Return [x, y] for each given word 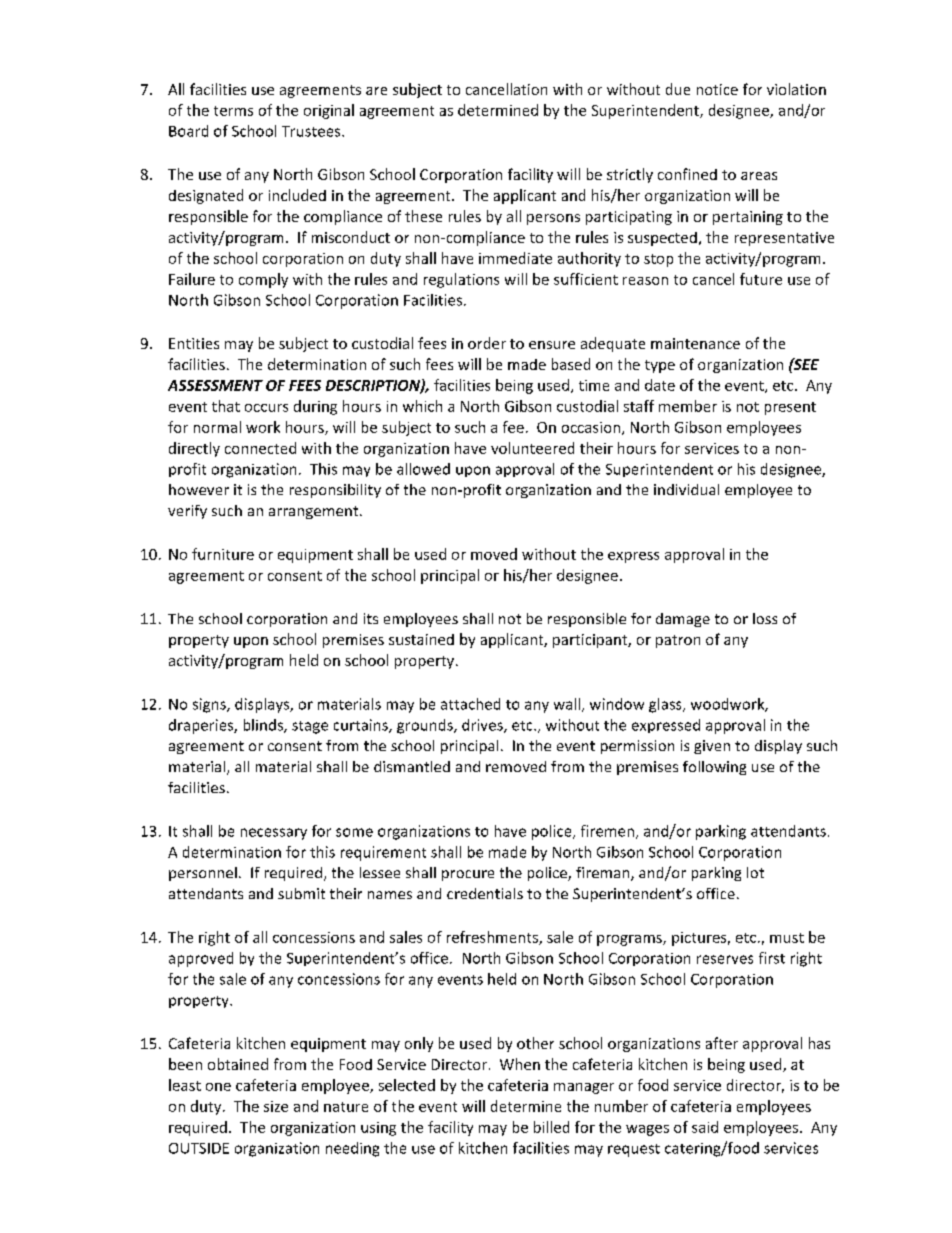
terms [233, 111]
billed [551, 1127]
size [276, 1106]
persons [553, 219]
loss [765, 618]
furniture [223, 554]
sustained [421, 639]
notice [717, 89]
